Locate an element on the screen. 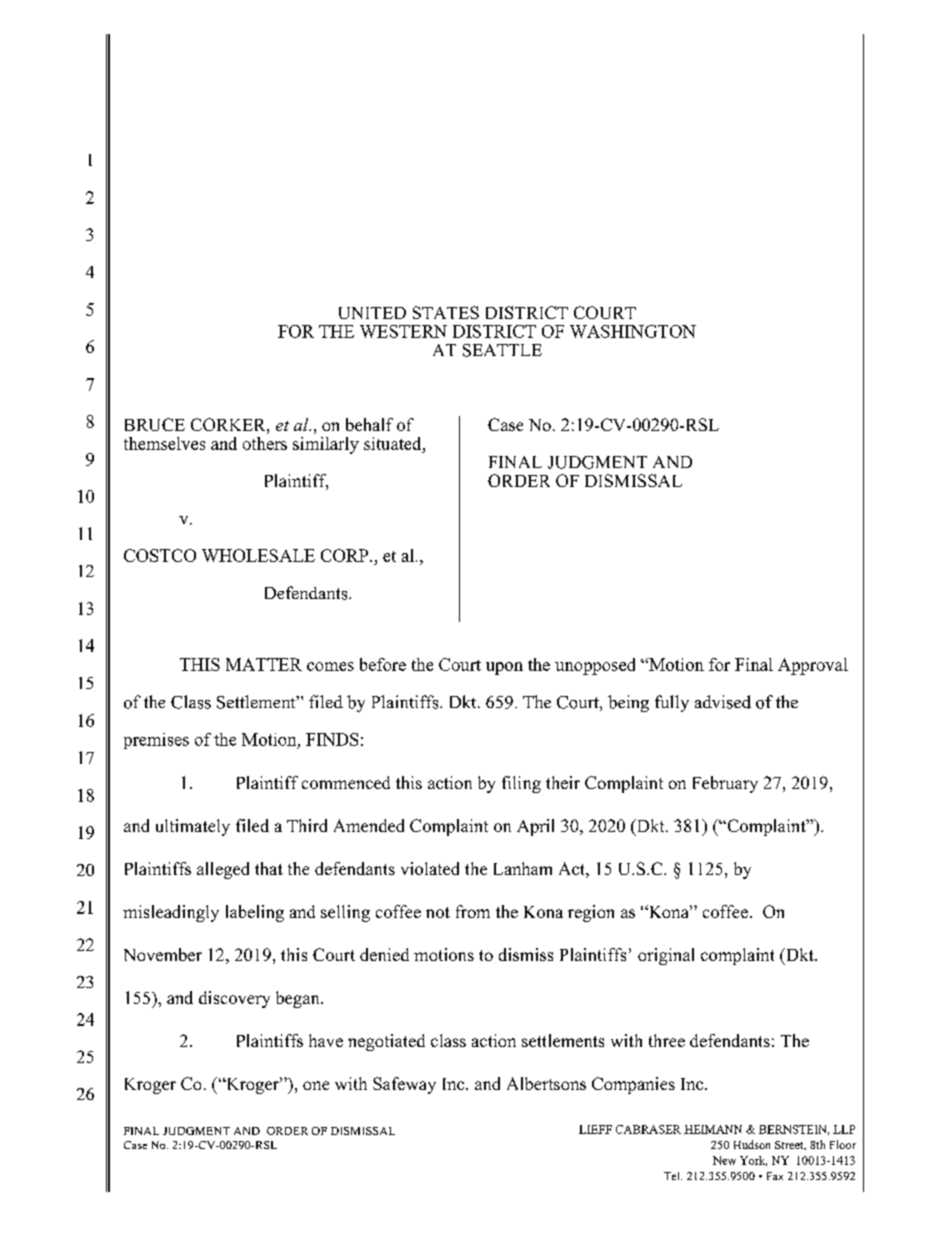 This screenshot has height=1233, width=952. WHOLESALE is located at coordinates (258, 555).
